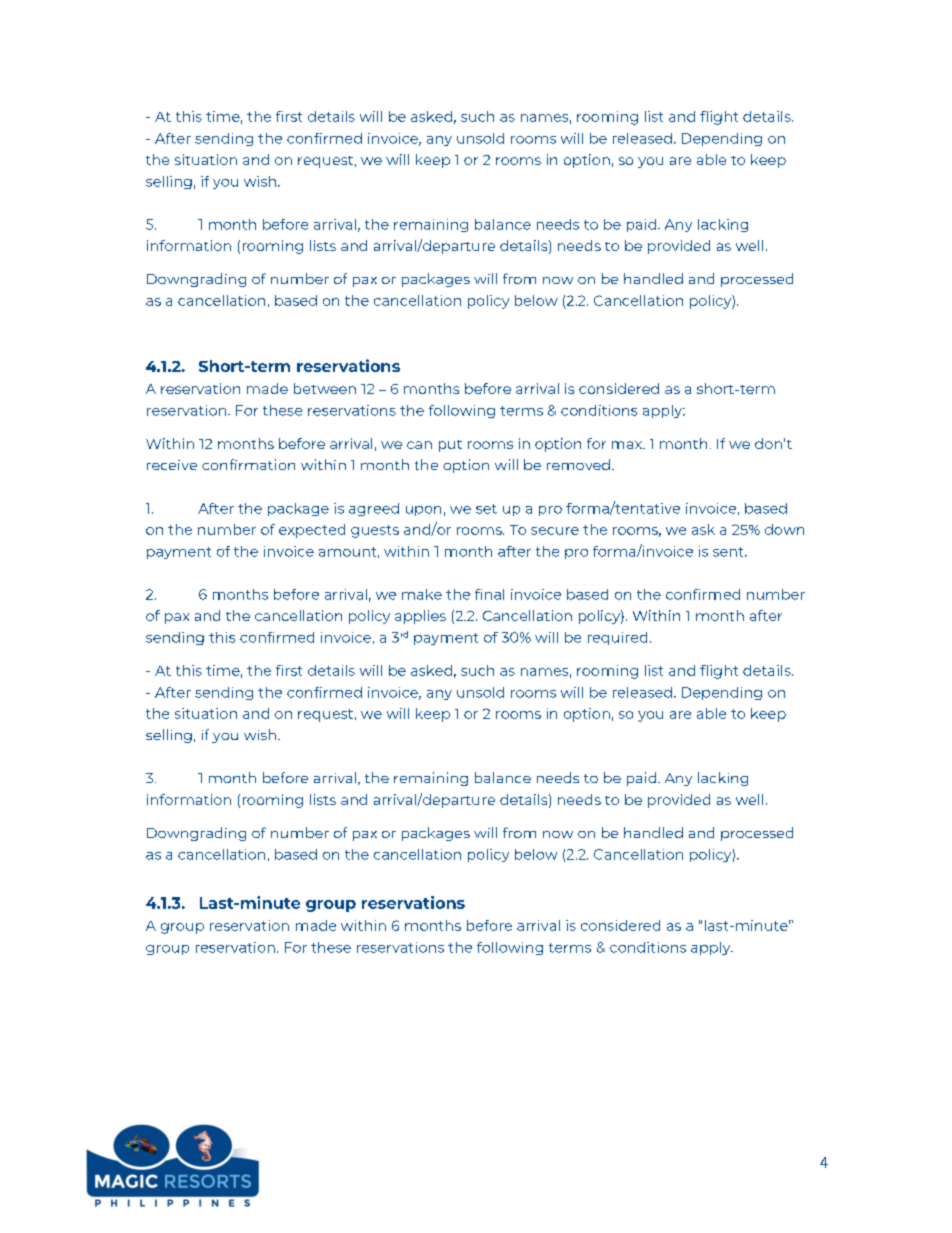 The height and width of the screenshot is (1233, 952). Describe the element at coordinates (486, 509) in the screenshot. I see `set` at that location.
